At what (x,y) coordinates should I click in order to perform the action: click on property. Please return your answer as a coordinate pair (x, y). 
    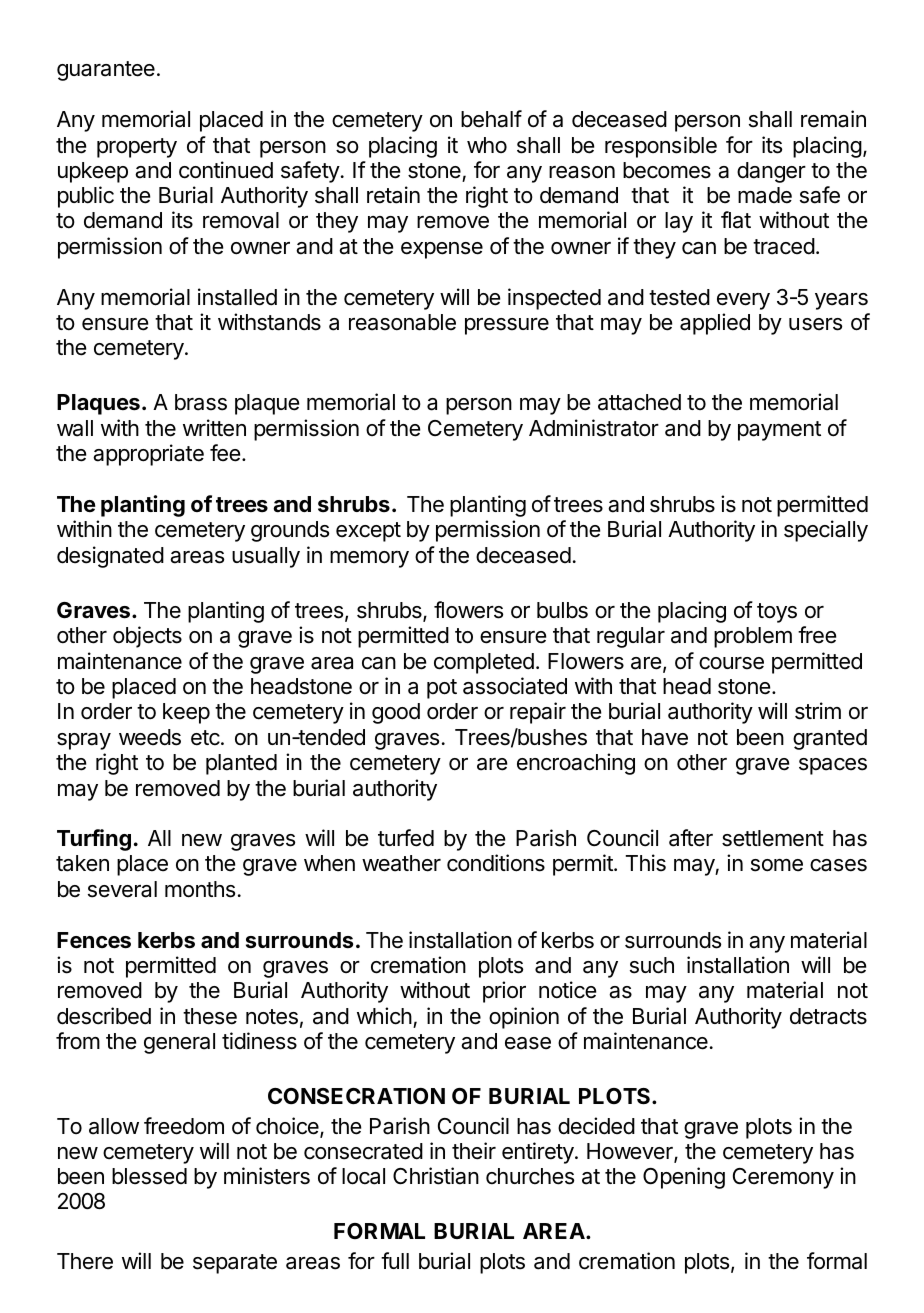
    Looking at the image, I should click on (137, 148).
